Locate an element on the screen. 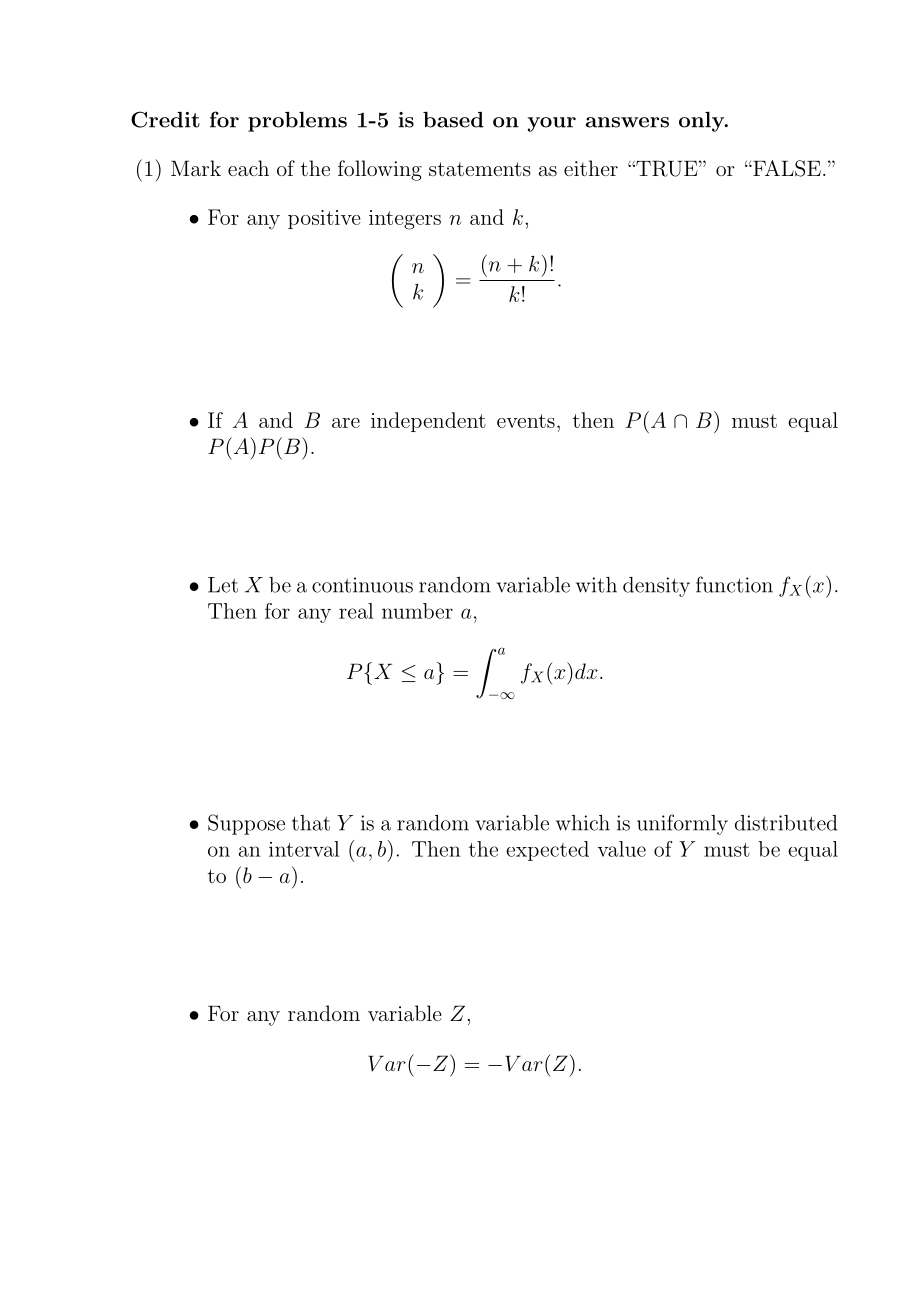 The width and height of the screenshot is (924, 1308). events is located at coordinates (526, 421).
